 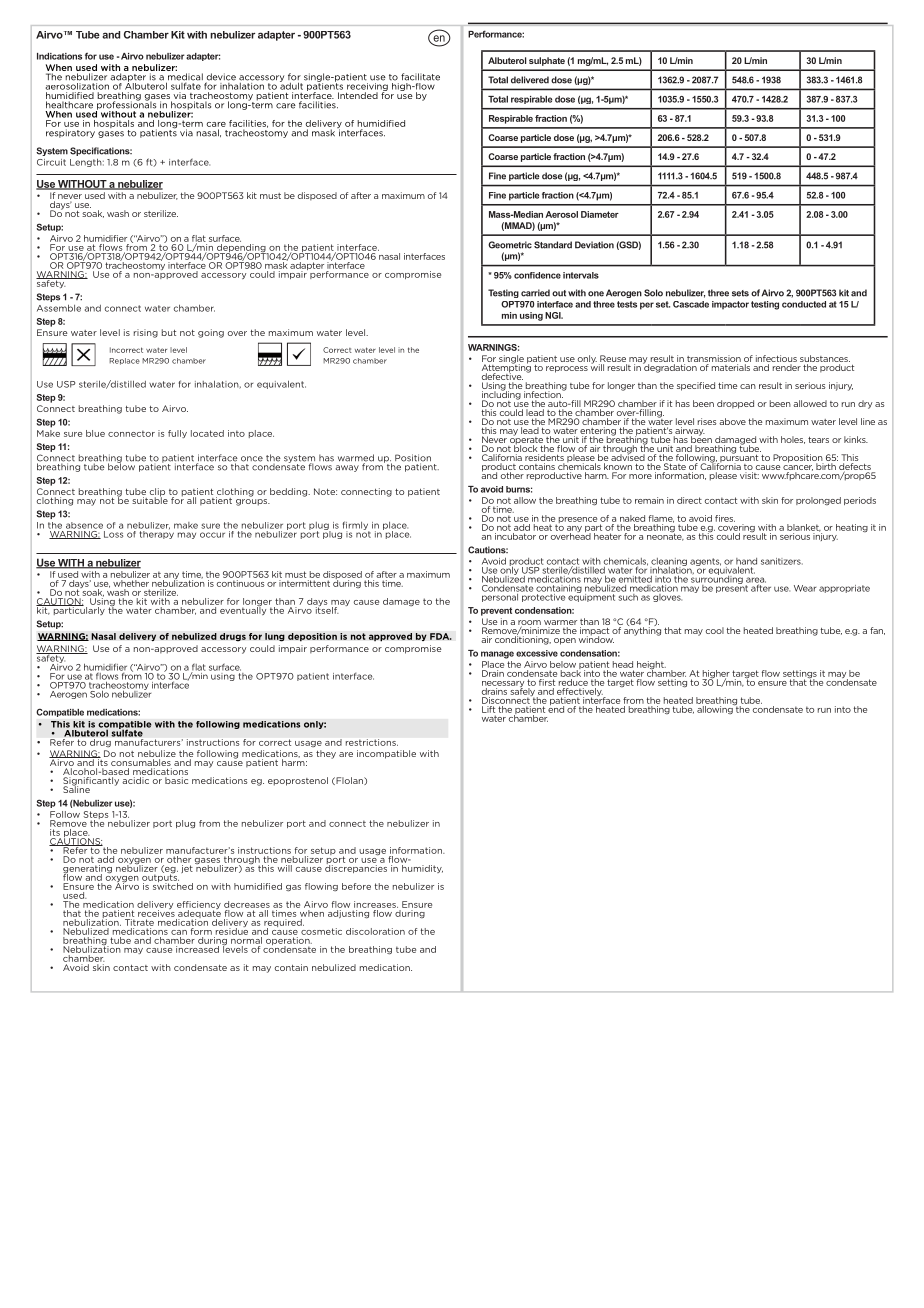 What do you see at coordinates (776, 360) in the screenshot?
I see `infectious` at bounding box center [776, 360].
